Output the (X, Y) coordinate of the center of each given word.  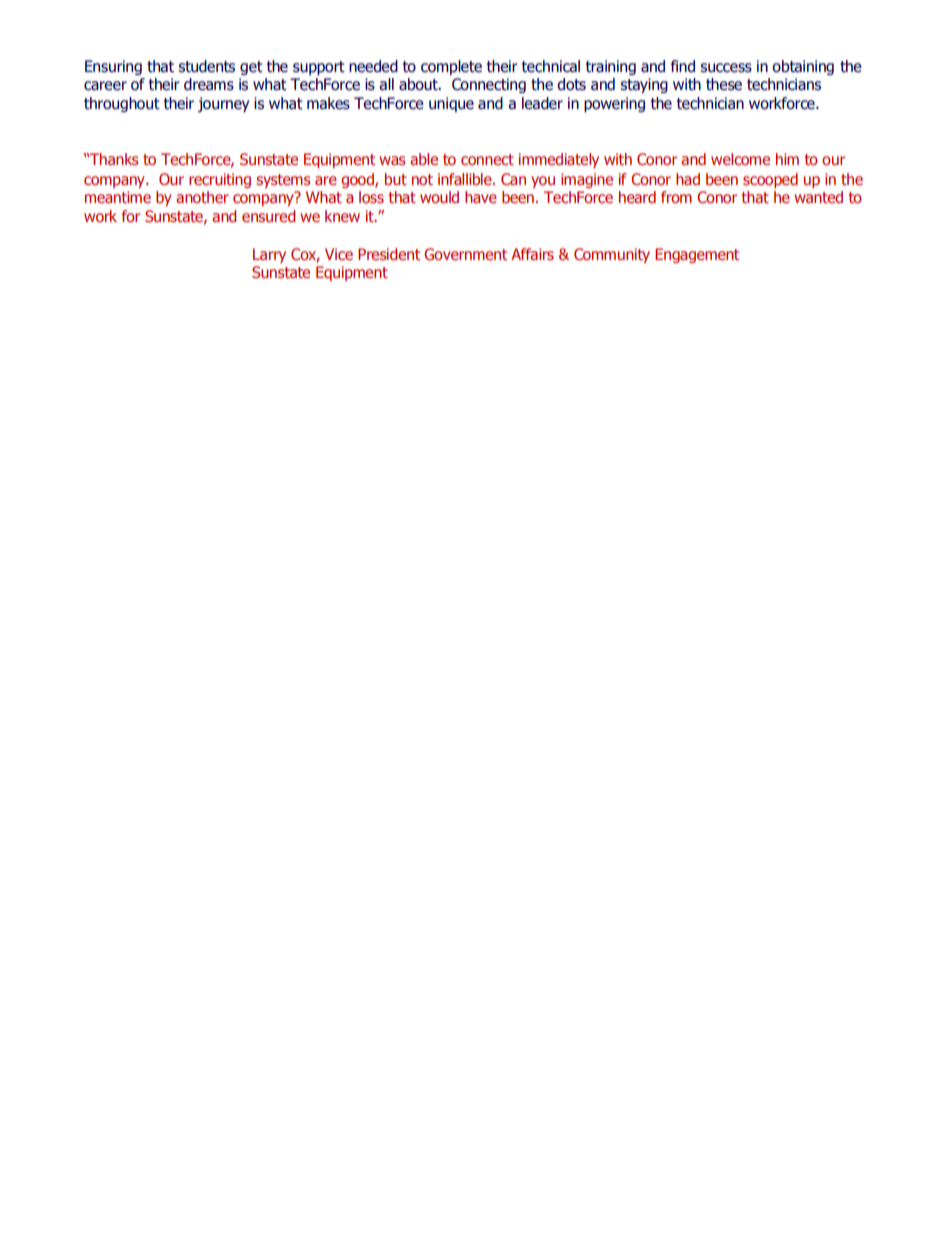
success (726, 68)
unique (451, 104)
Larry (269, 255)
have (481, 197)
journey (223, 104)
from (676, 197)
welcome (740, 159)
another (202, 197)
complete (451, 67)
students (206, 66)
